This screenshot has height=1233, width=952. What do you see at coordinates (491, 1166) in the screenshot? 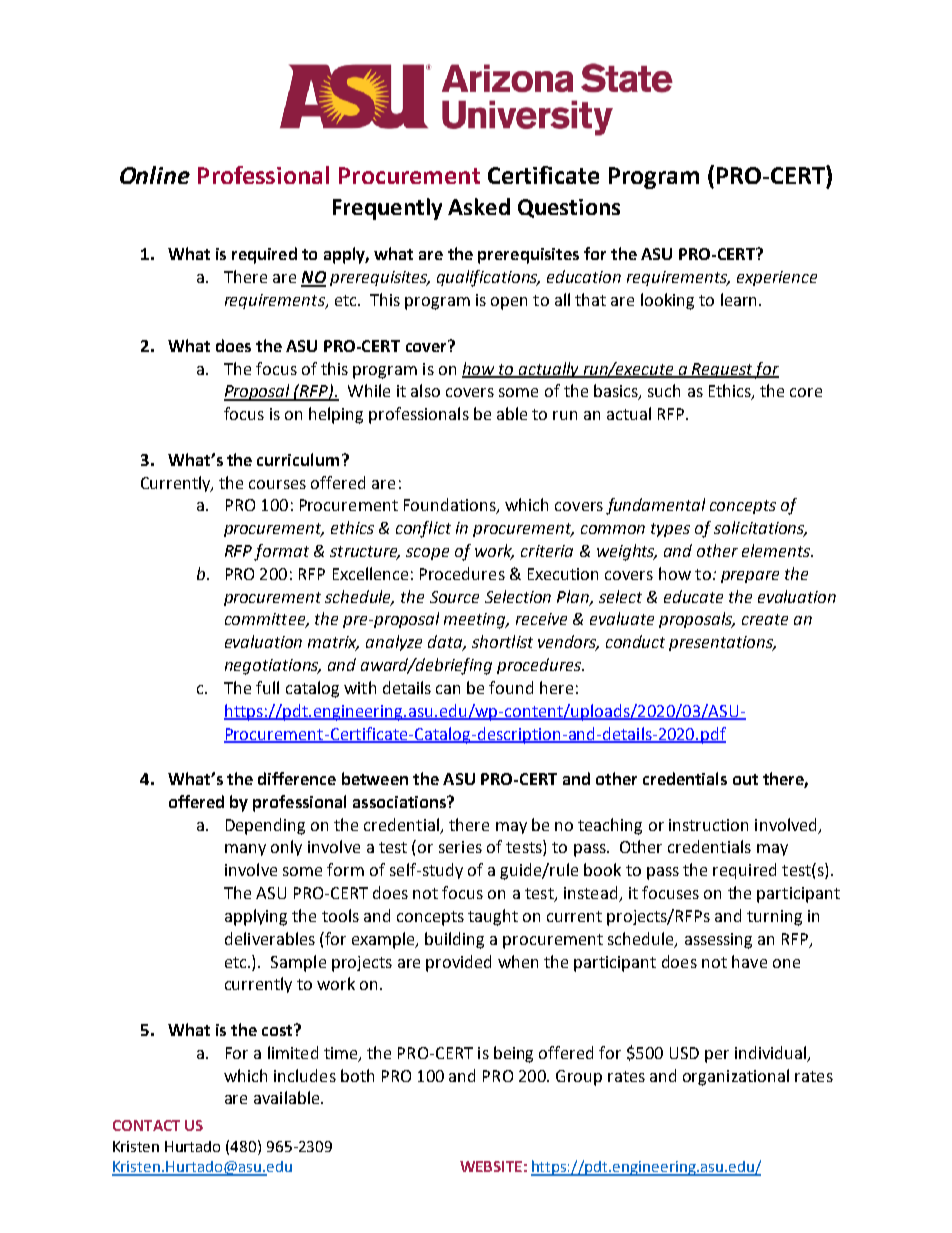
I see `WEBSITE` at bounding box center [491, 1166].
